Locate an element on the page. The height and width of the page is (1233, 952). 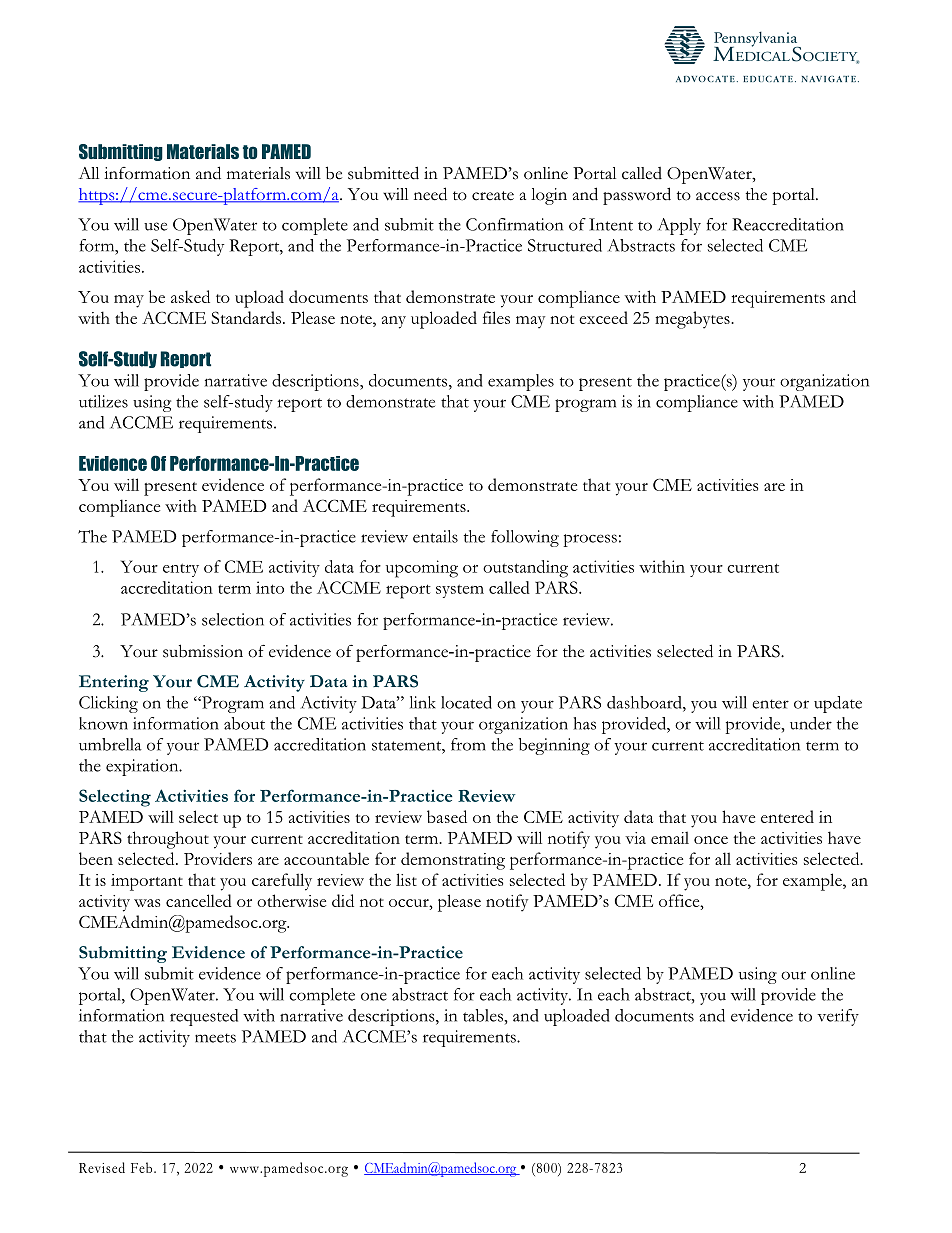
demonstrating is located at coordinates (453, 861).
